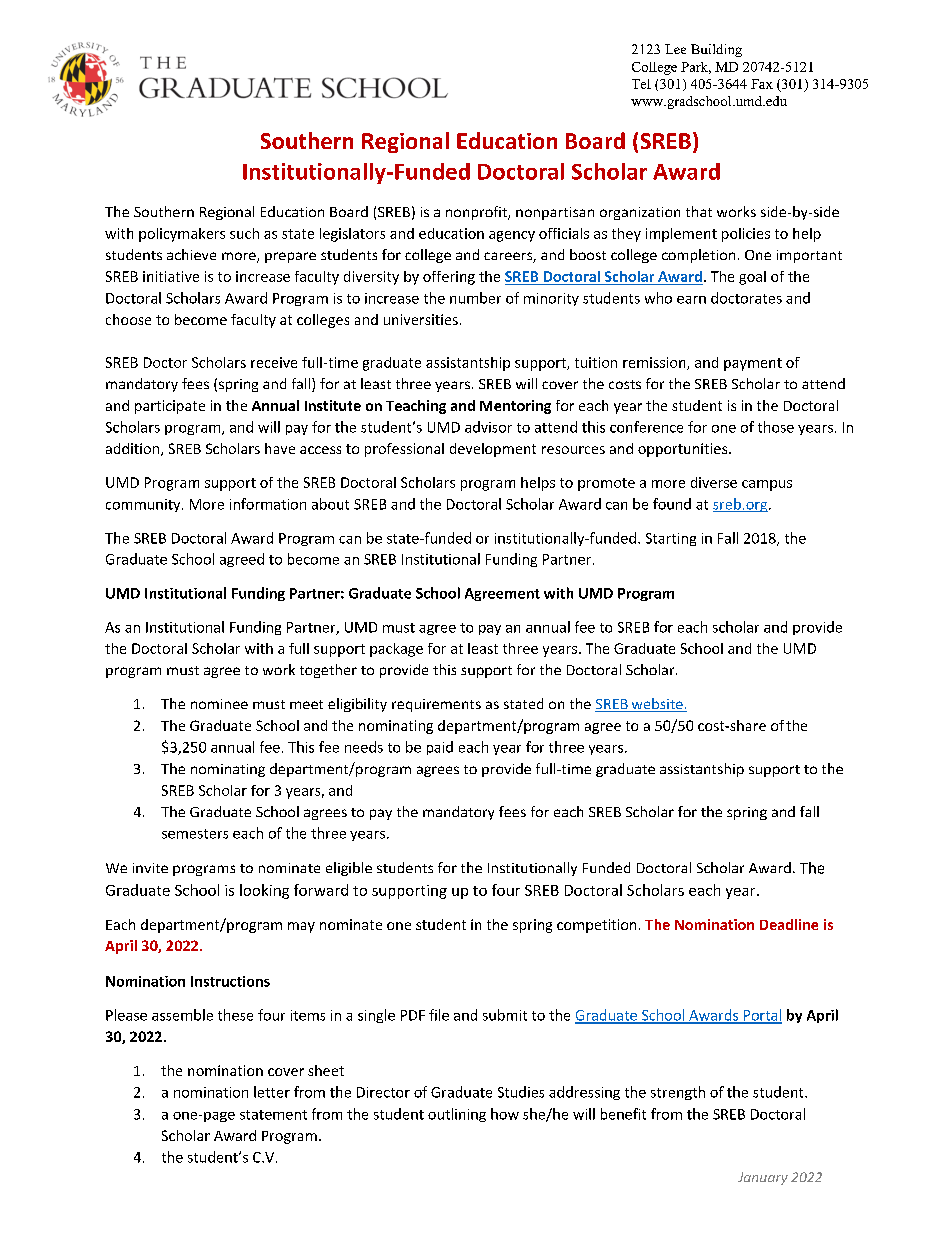  Describe the element at coordinates (421, 319) in the document. I see `universities` at that location.
